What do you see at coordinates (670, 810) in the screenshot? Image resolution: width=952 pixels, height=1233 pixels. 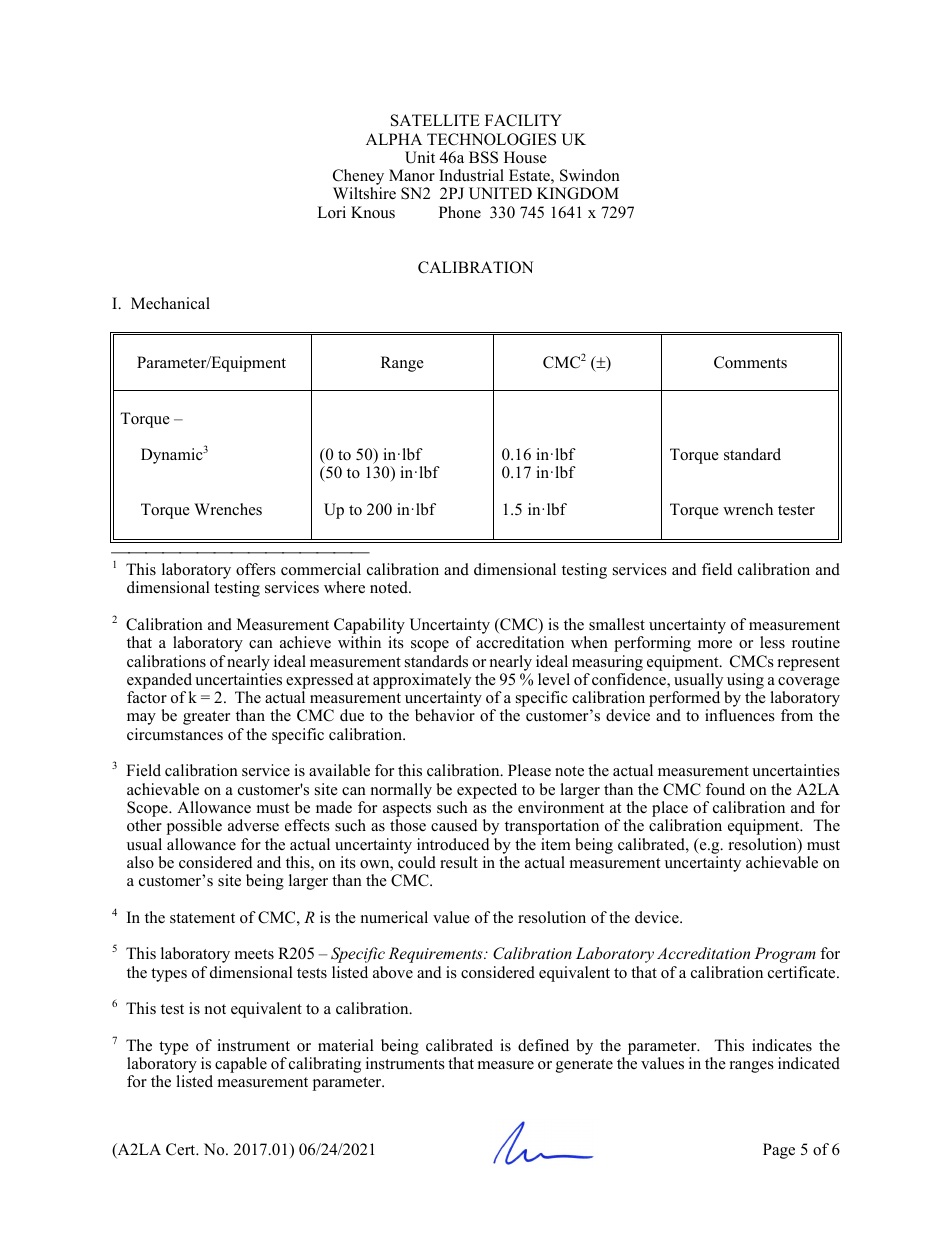 I see `place` at bounding box center [670, 810].
